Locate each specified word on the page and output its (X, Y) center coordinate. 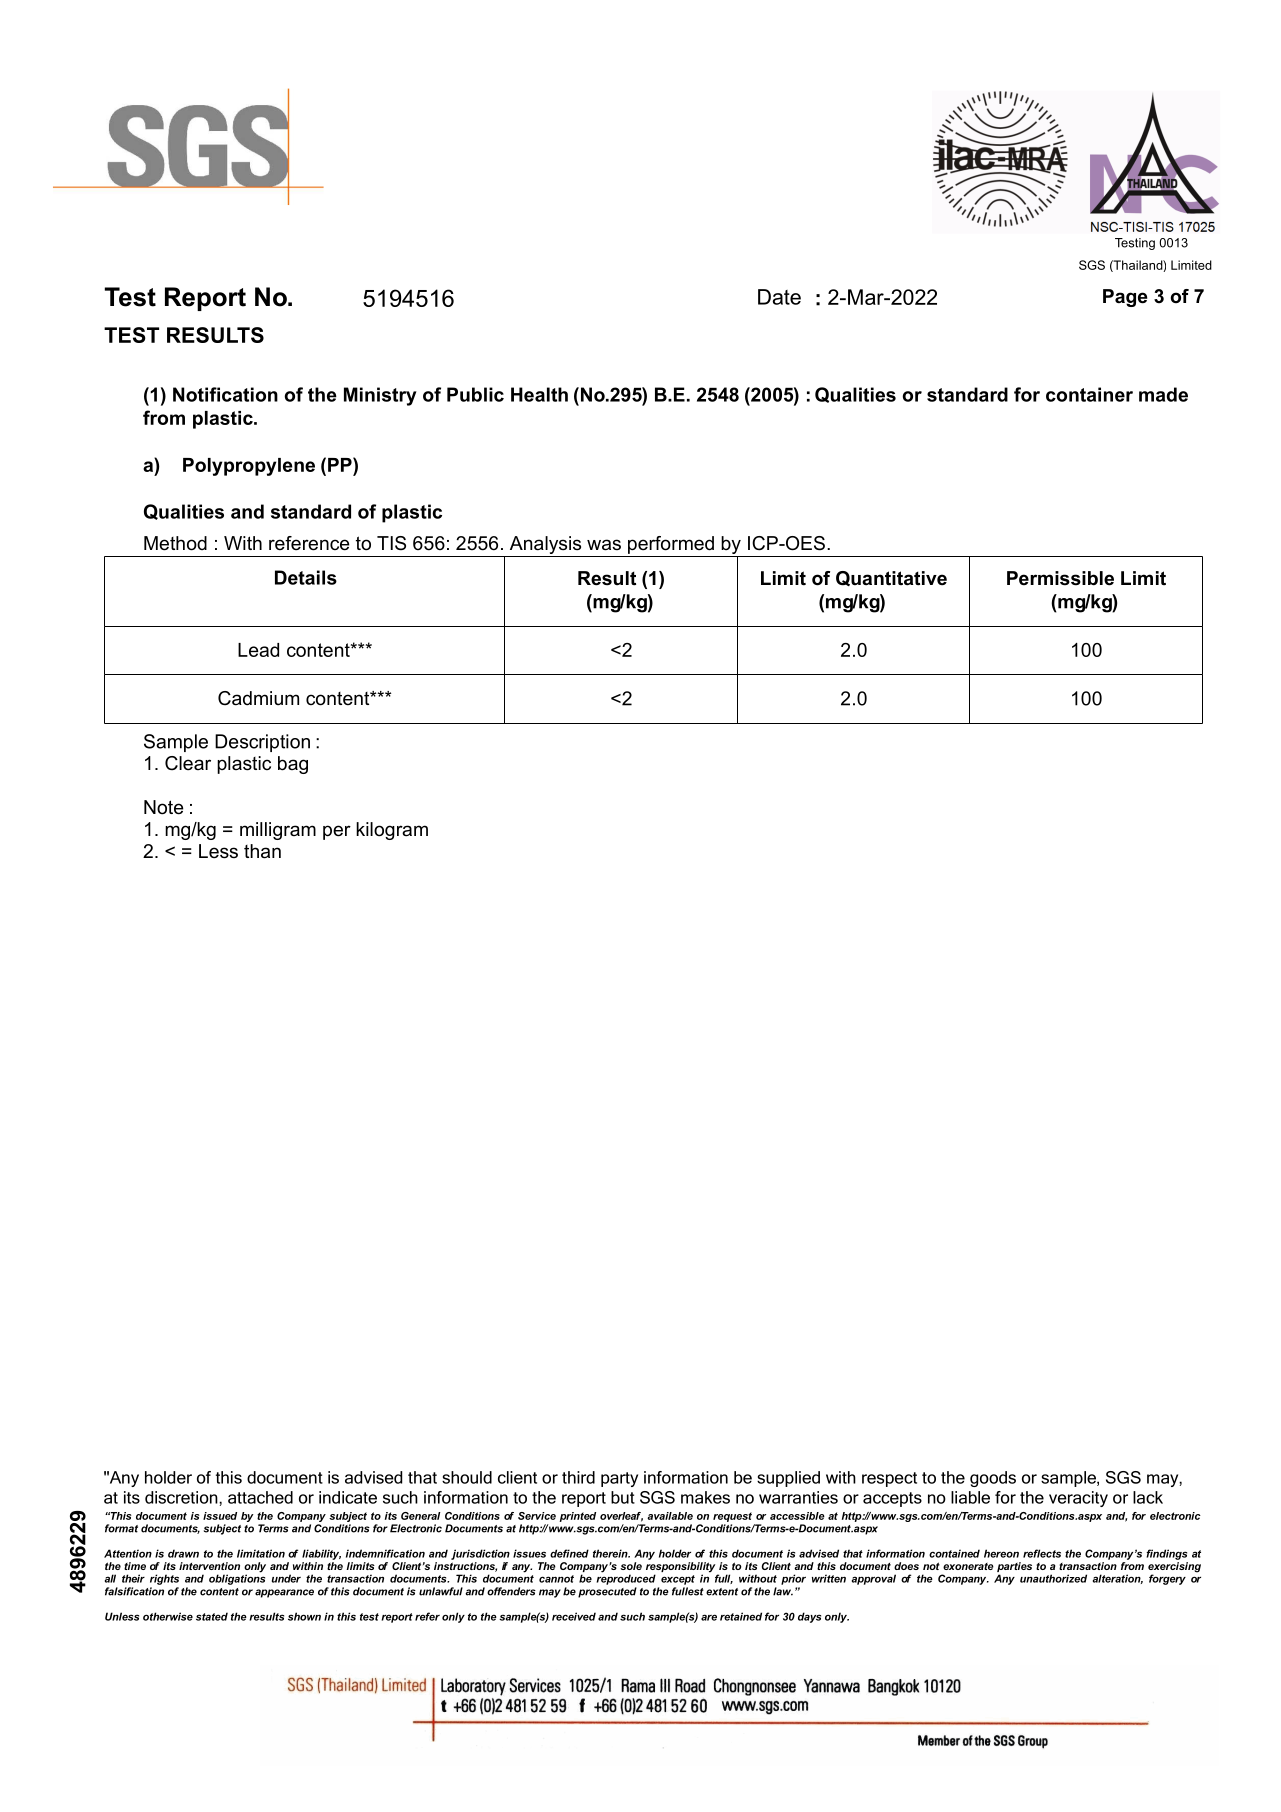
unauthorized (1053, 1578)
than (262, 851)
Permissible (1060, 578)
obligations (237, 1578)
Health (539, 394)
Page (1125, 298)
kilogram (392, 831)
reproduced (626, 1578)
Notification (225, 394)
